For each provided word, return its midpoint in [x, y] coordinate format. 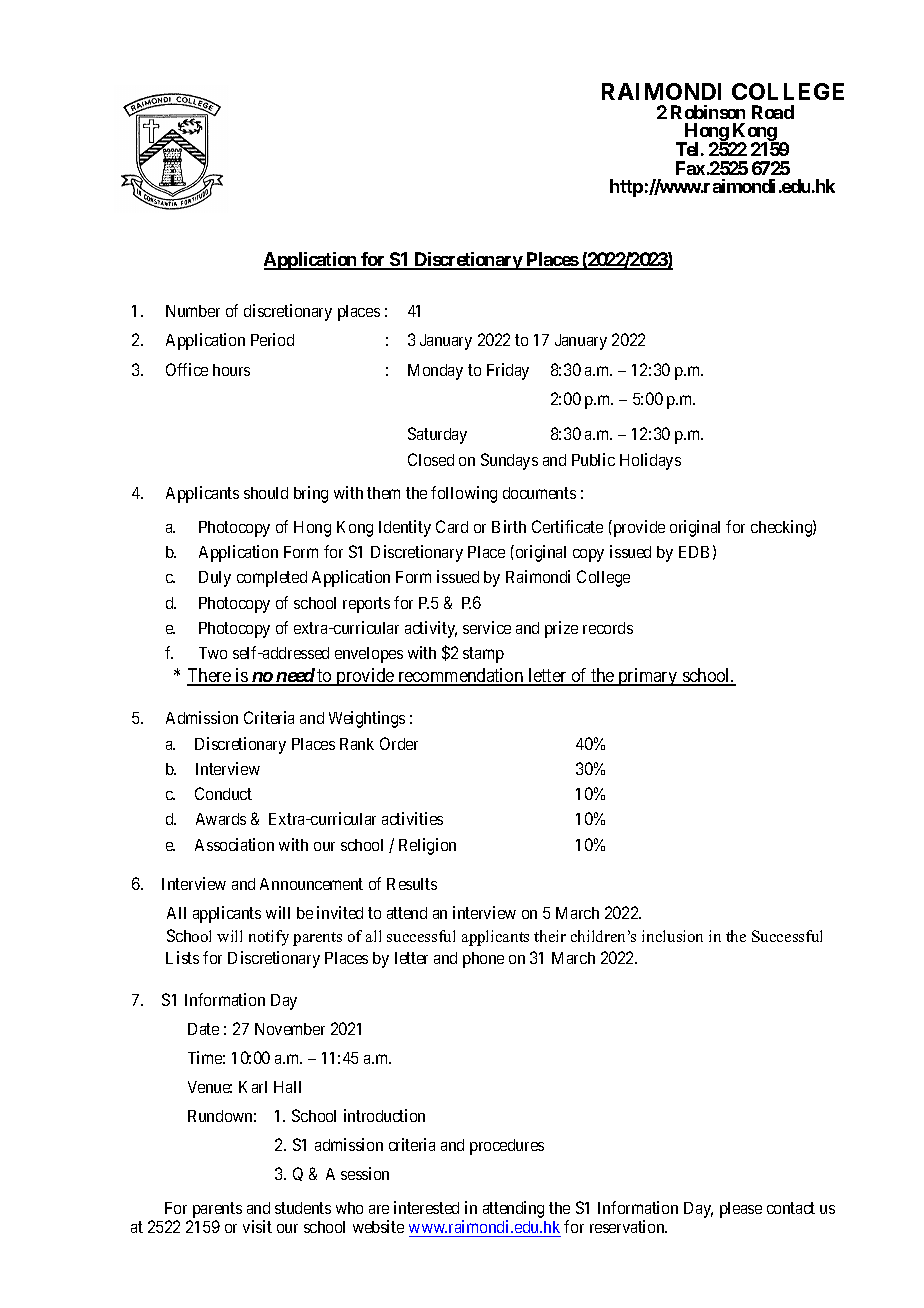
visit [257, 1226]
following [464, 494]
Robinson [708, 112]
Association [234, 844]
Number [193, 311]
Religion [427, 846]
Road [773, 112]
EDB [694, 552]
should [266, 493]
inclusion [672, 936]
